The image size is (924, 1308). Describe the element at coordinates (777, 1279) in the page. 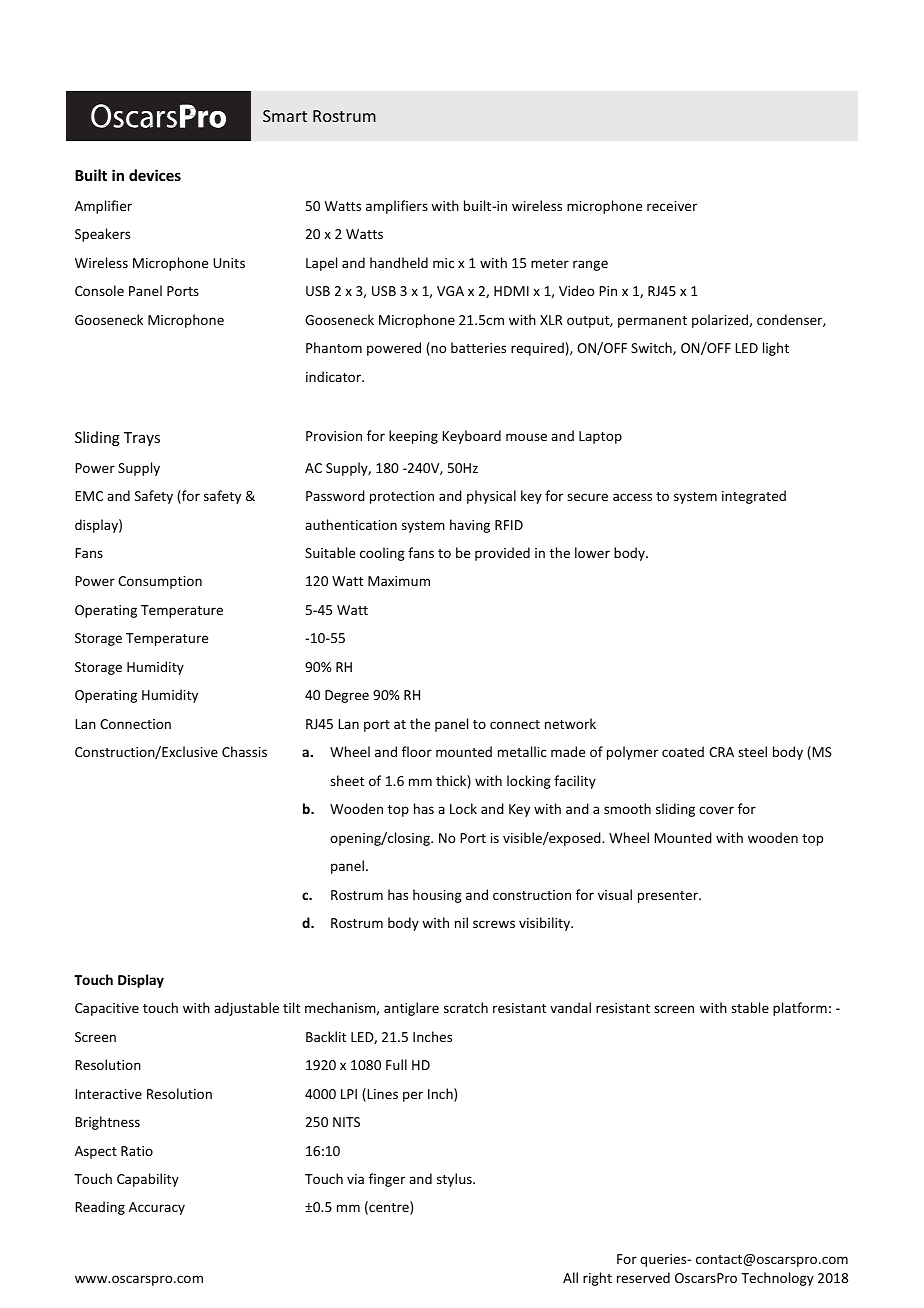

I see `Technology` at that location.
